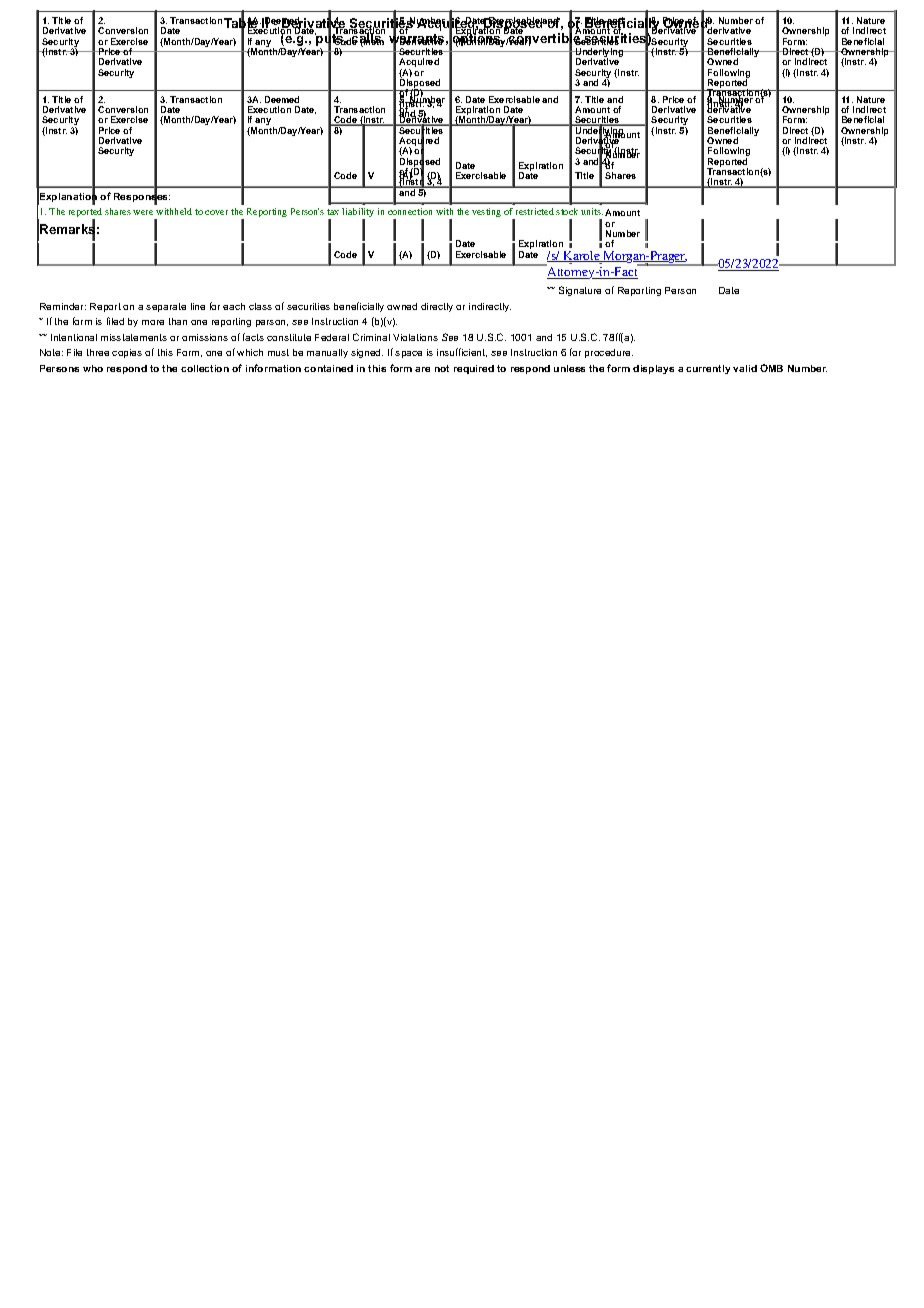 This document has height=1308, width=924. I want to click on units, so click(592, 211).
